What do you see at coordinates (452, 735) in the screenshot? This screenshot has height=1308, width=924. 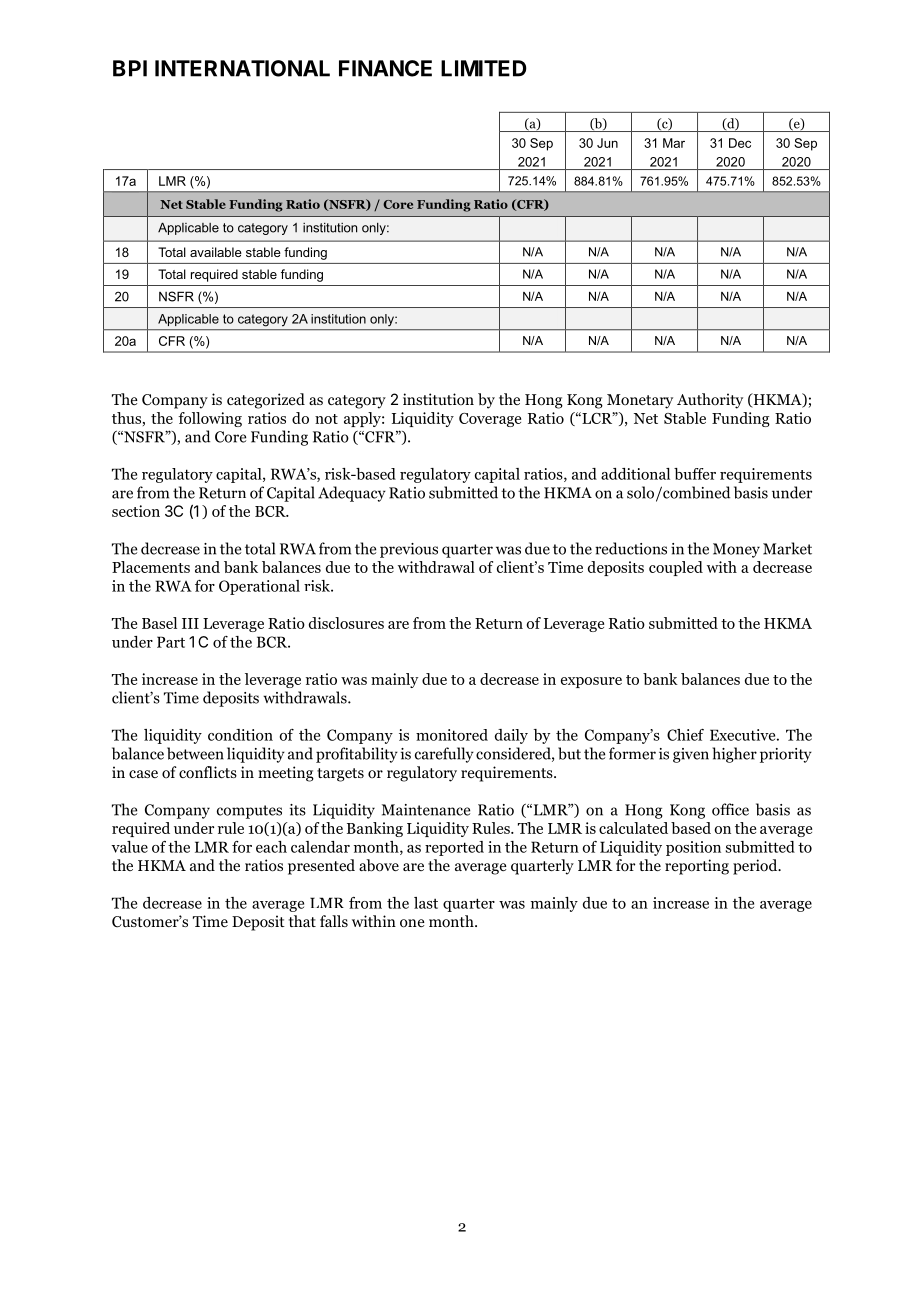 I see `monitored` at bounding box center [452, 735].
